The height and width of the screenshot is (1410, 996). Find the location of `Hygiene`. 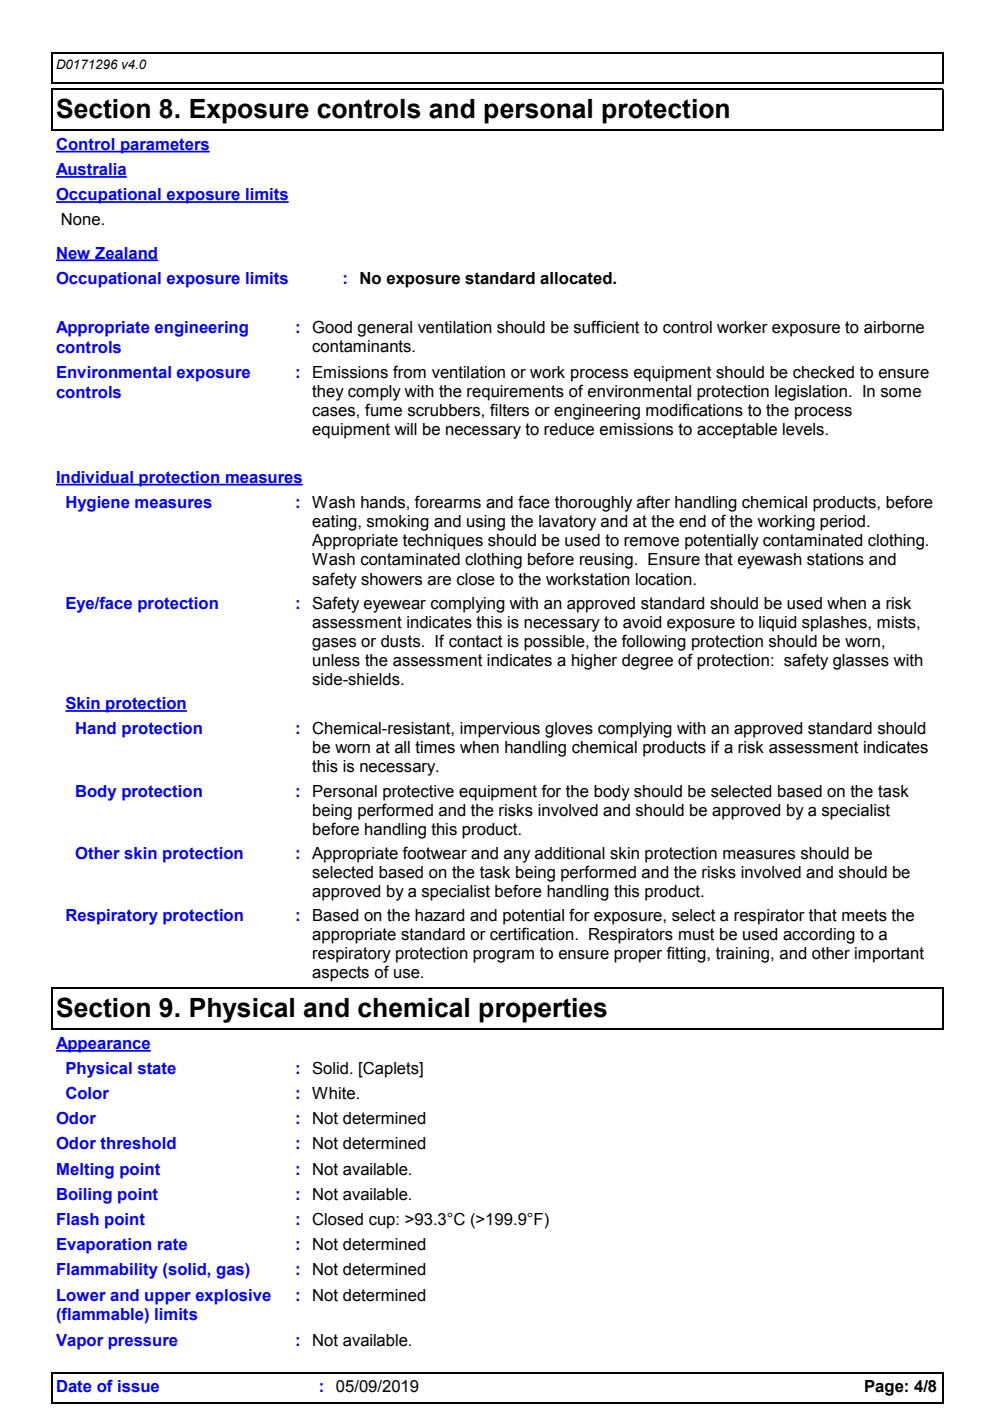

Hygiene is located at coordinates (98, 504).
